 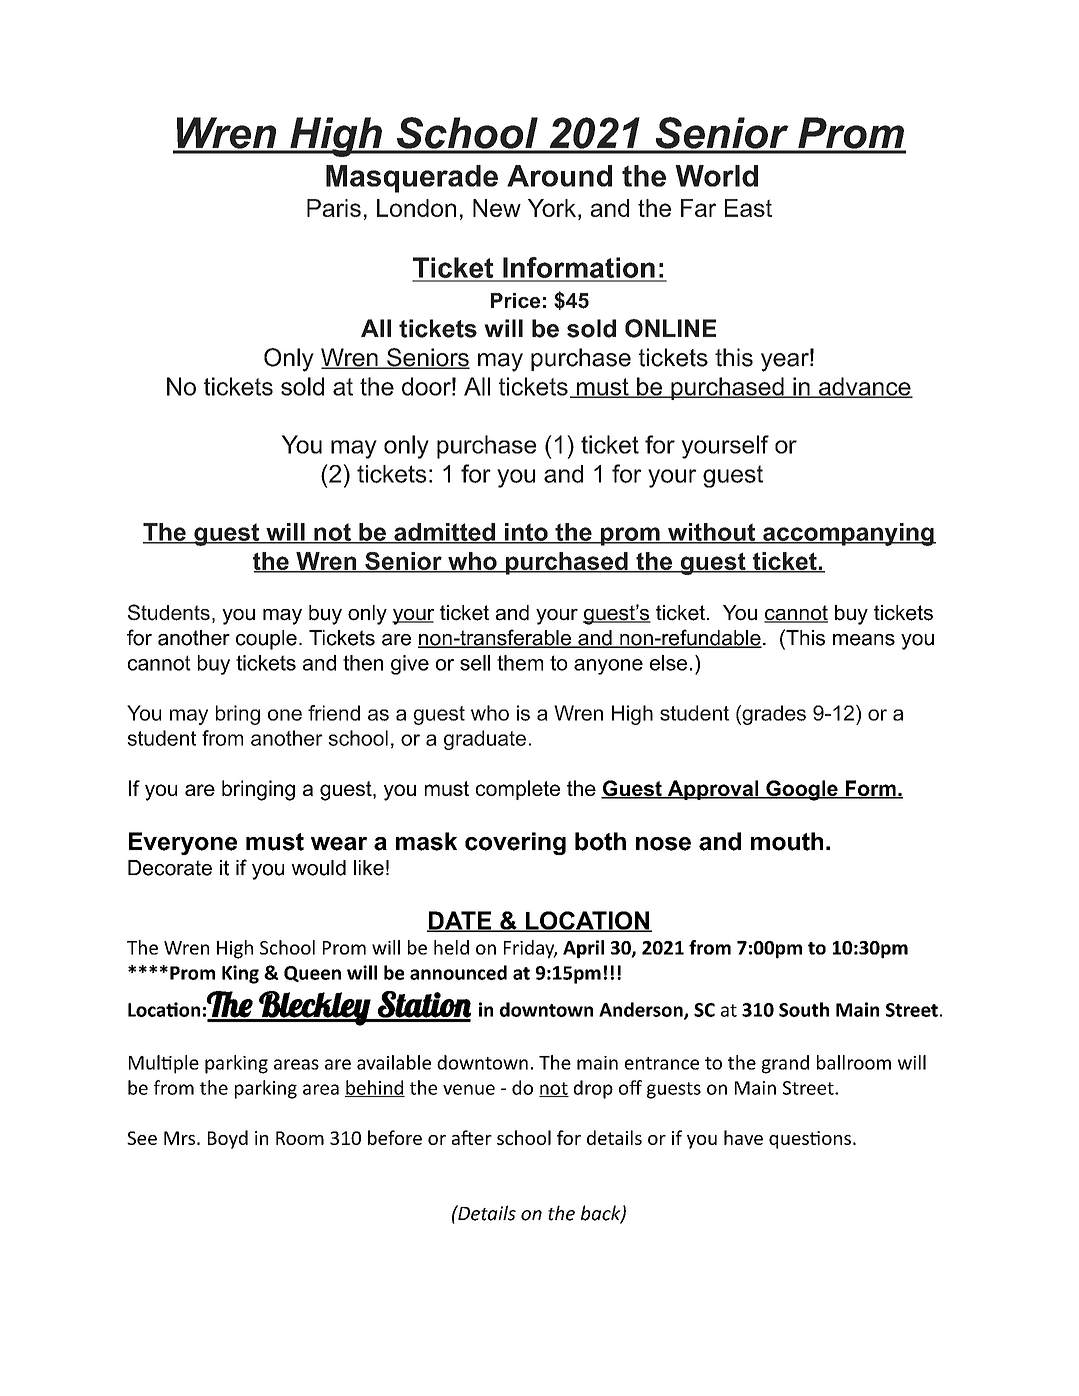 What do you see at coordinates (497, 208) in the document?
I see `New` at bounding box center [497, 208].
